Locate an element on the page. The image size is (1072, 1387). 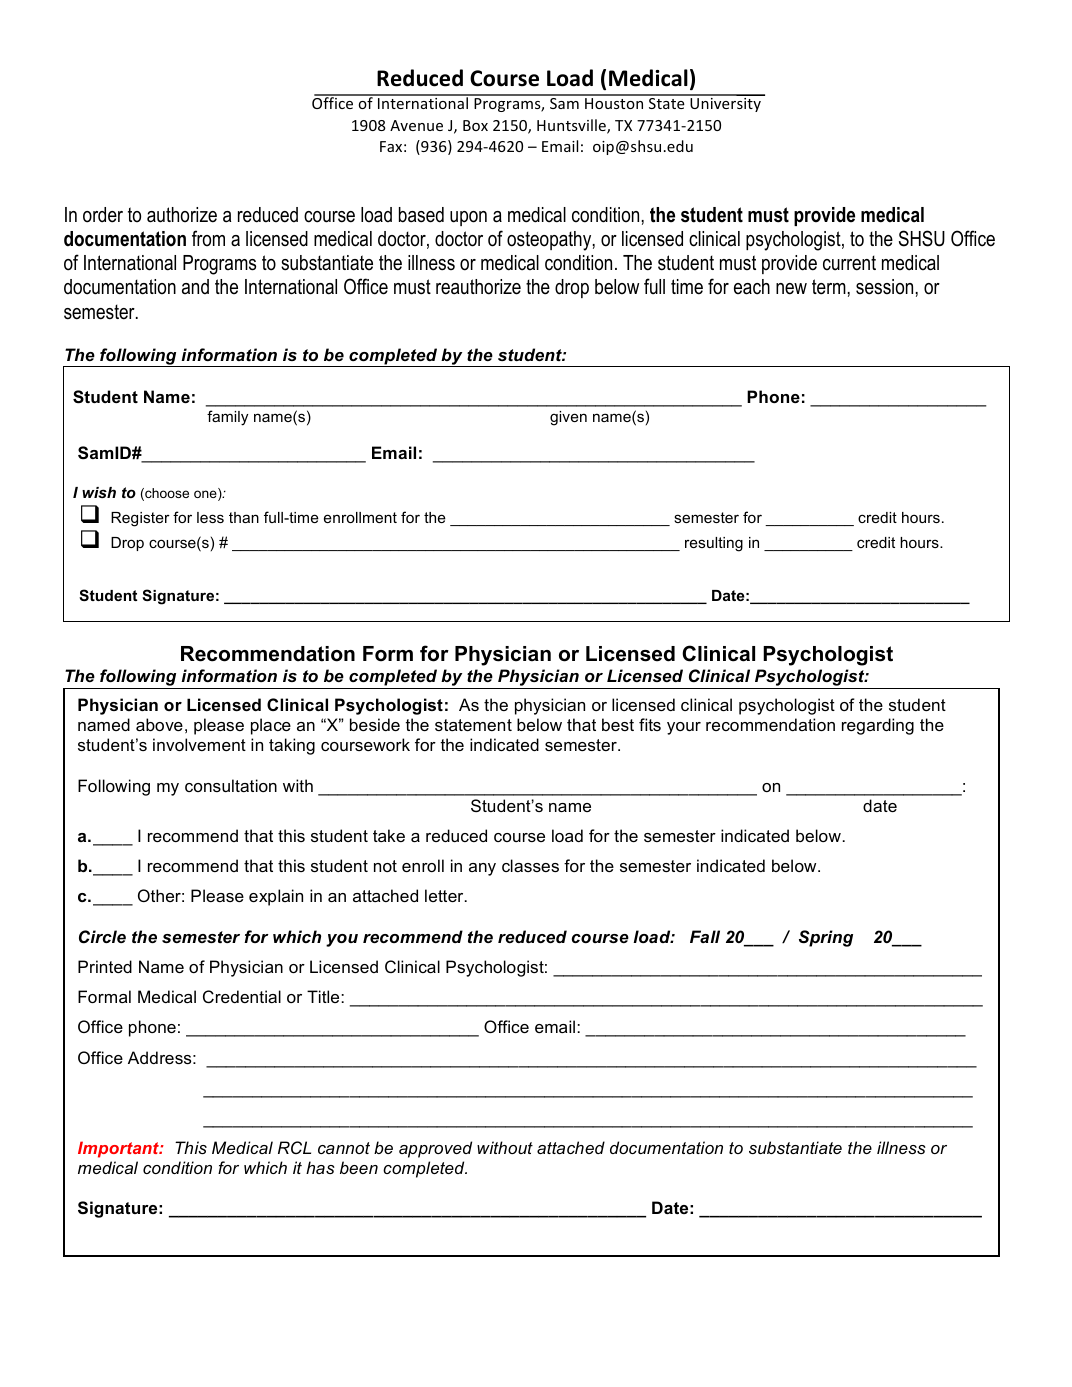
above is located at coordinates (159, 724).
